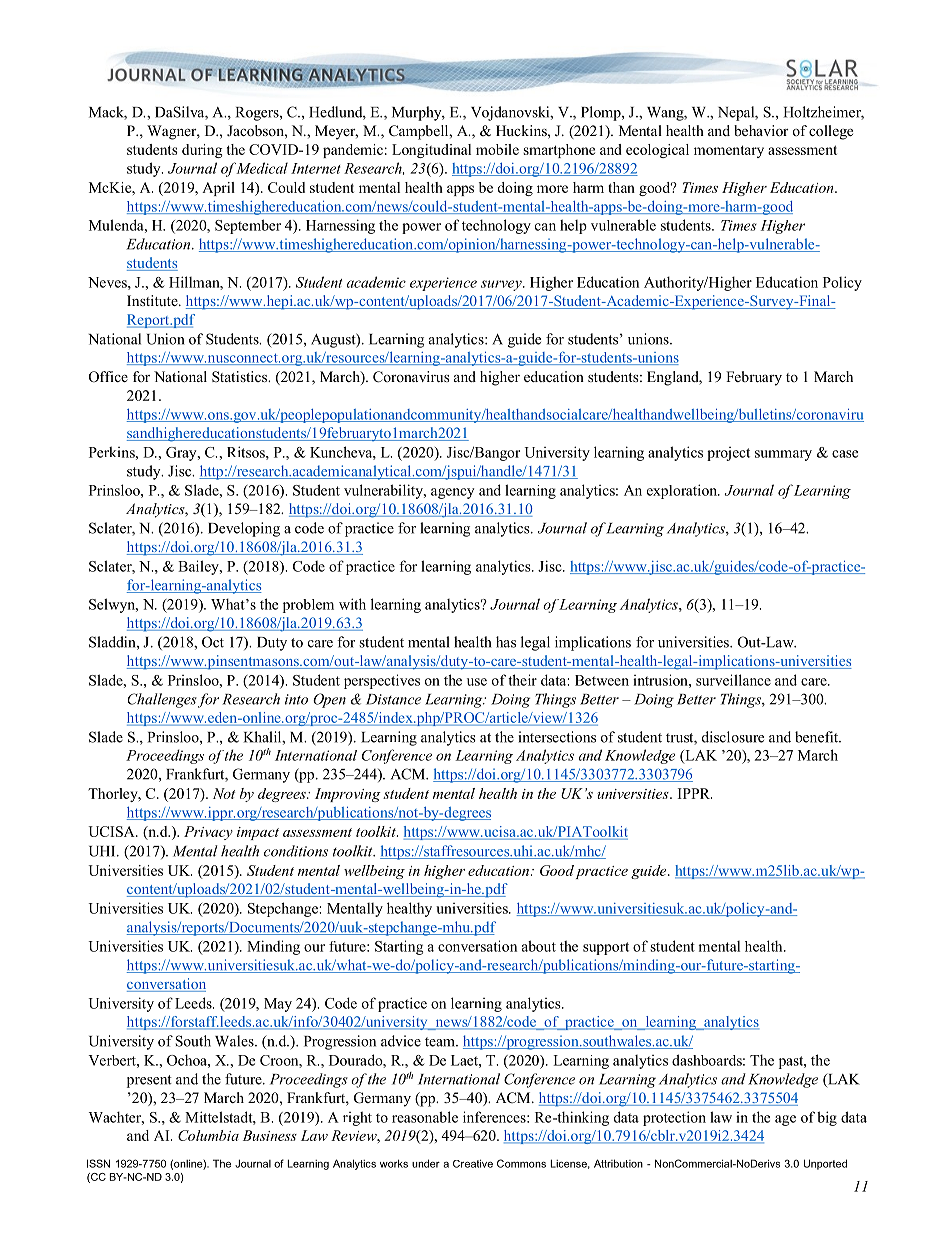 The width and height of the screenshot is (952, 1233). Describe the element at coordinates (497, 149) in the screenshot. I see `mobile` at that location.
